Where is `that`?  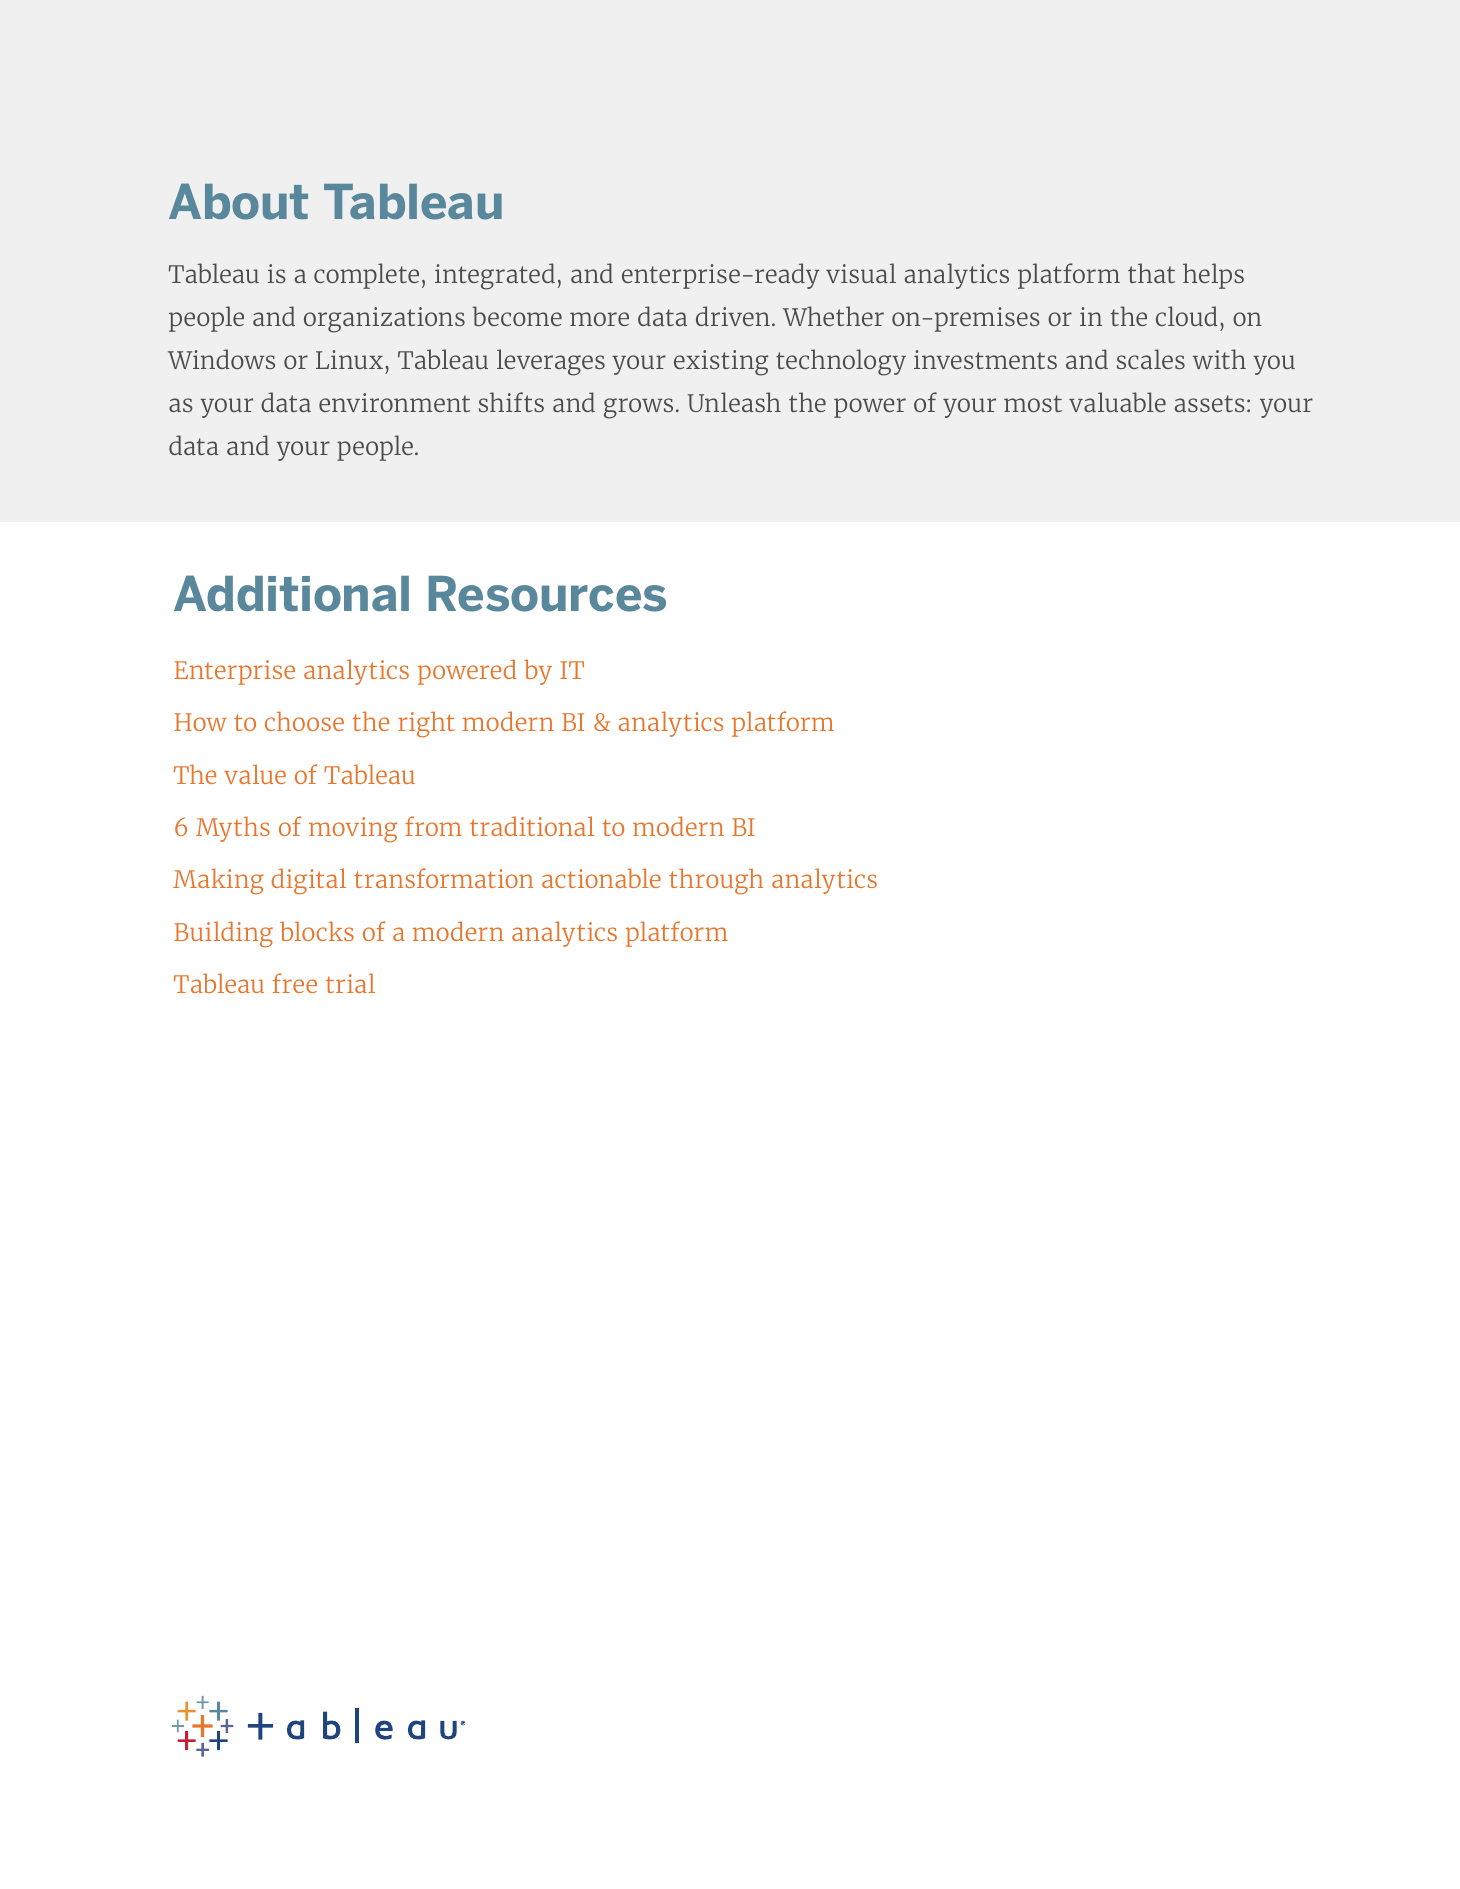 that is located at coordinates (1151, 273).
